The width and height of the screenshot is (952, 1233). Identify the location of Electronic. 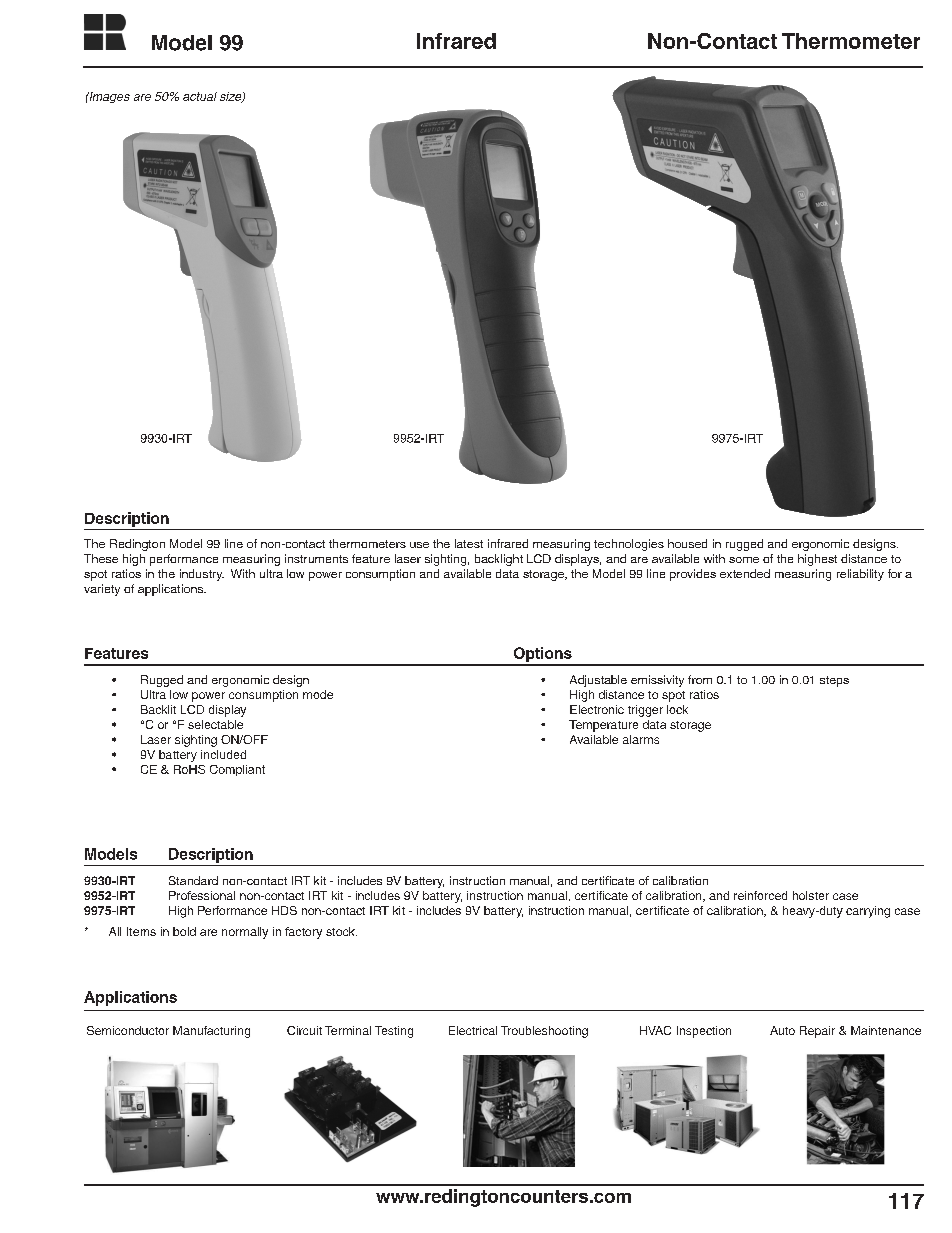
(597, 709).
